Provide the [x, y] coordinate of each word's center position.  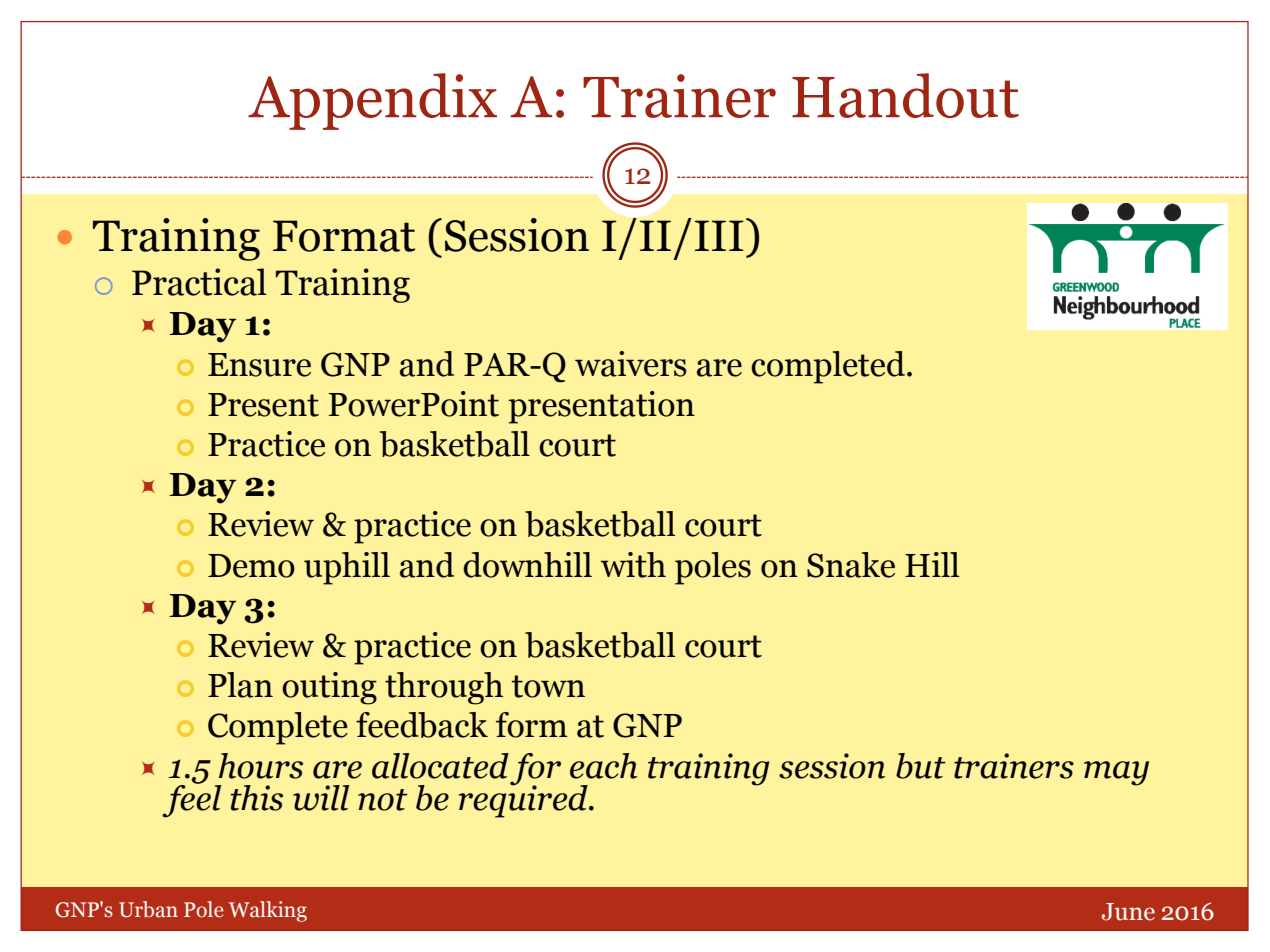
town [548, 686]
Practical [199, 282]
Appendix [372, 101]
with [633, 565]
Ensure [259, 365]
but [921, 766]
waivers [631, 364]
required [524, 800]
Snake [851, 565]
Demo [251, 566]
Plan [240, 685]
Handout [905, 95]
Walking [268, 911]
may [1116, 773]
